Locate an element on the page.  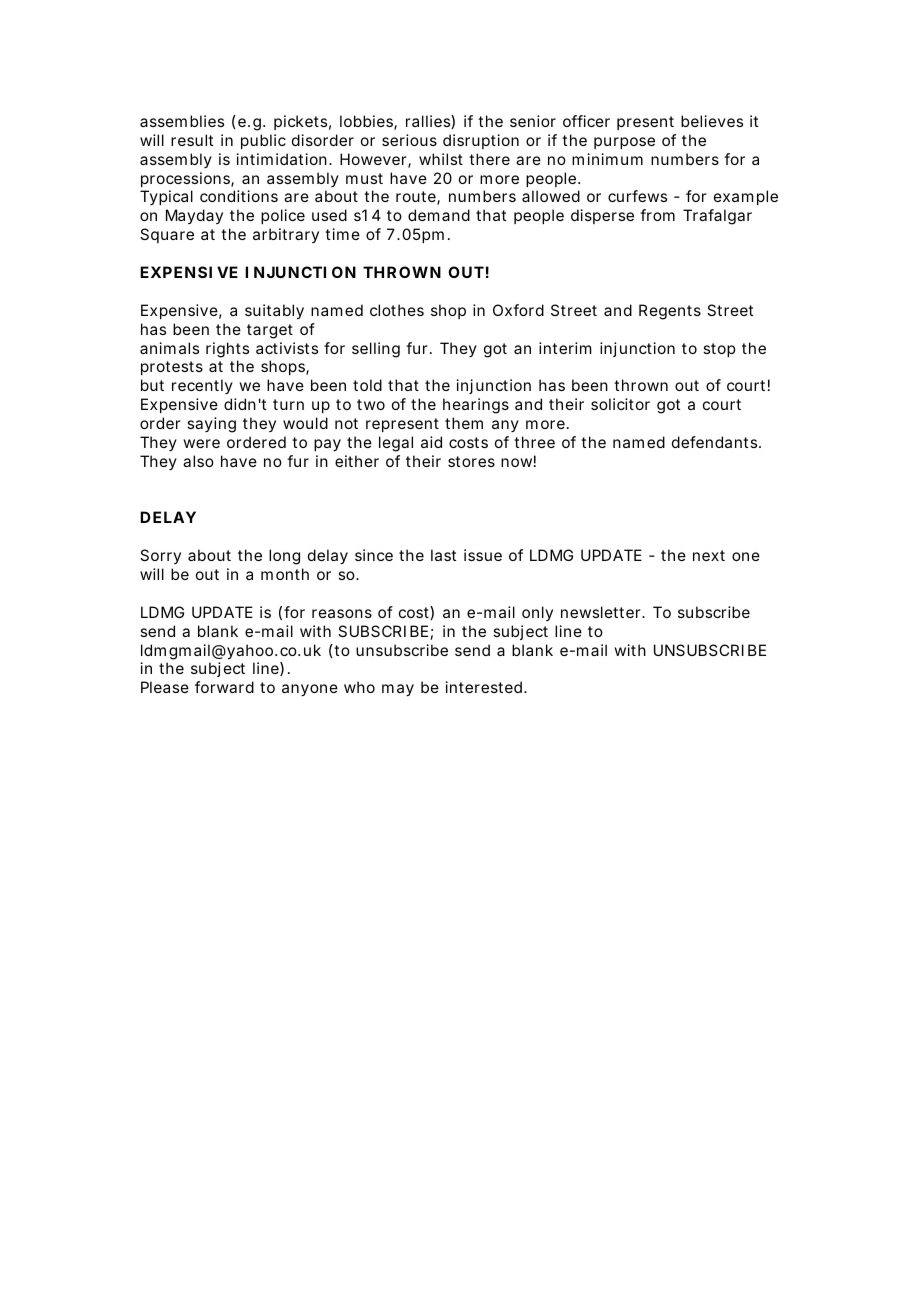
saying is located at coordinates (211, 425).
